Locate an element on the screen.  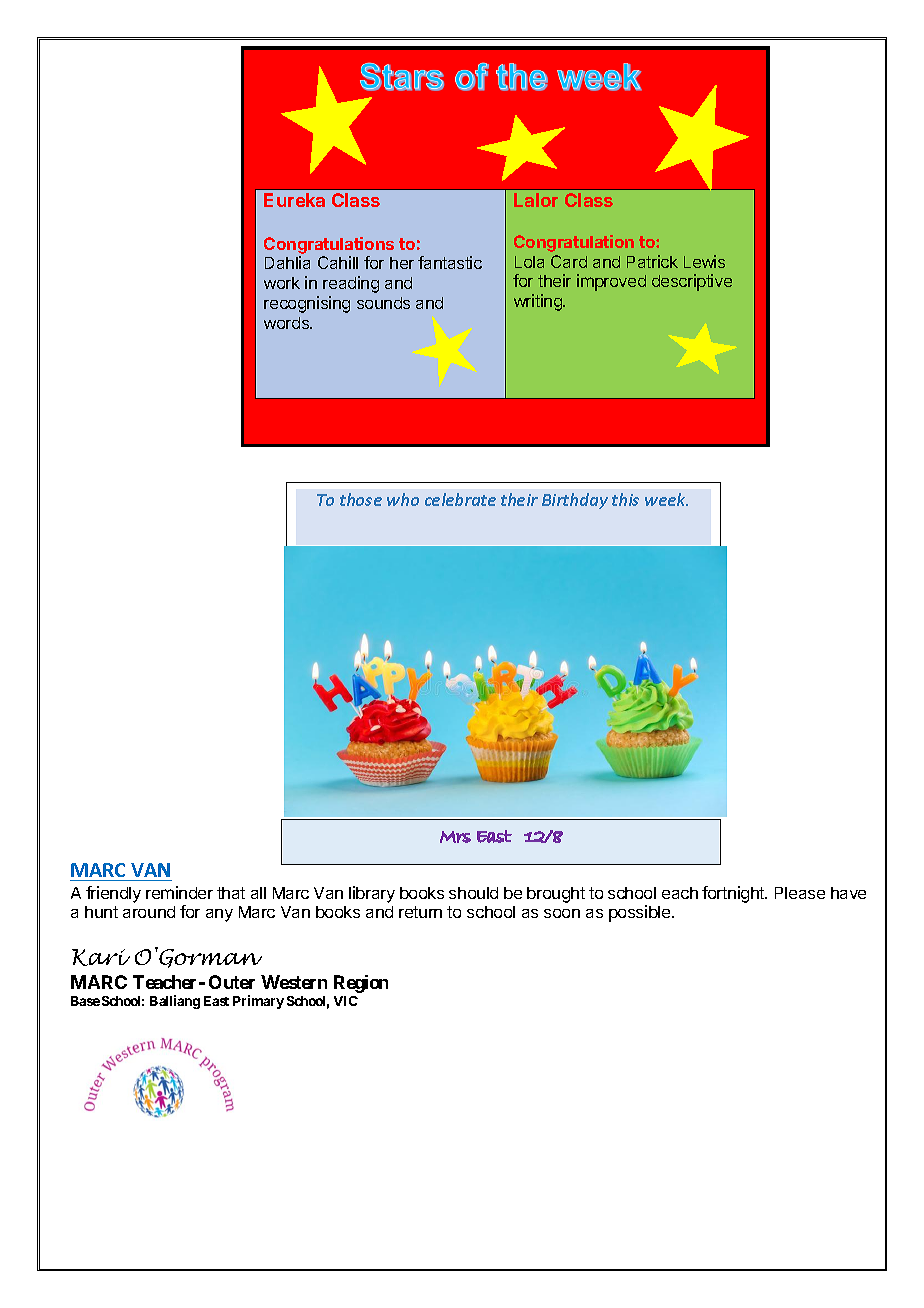
this is located at coordinates (625, 499).
